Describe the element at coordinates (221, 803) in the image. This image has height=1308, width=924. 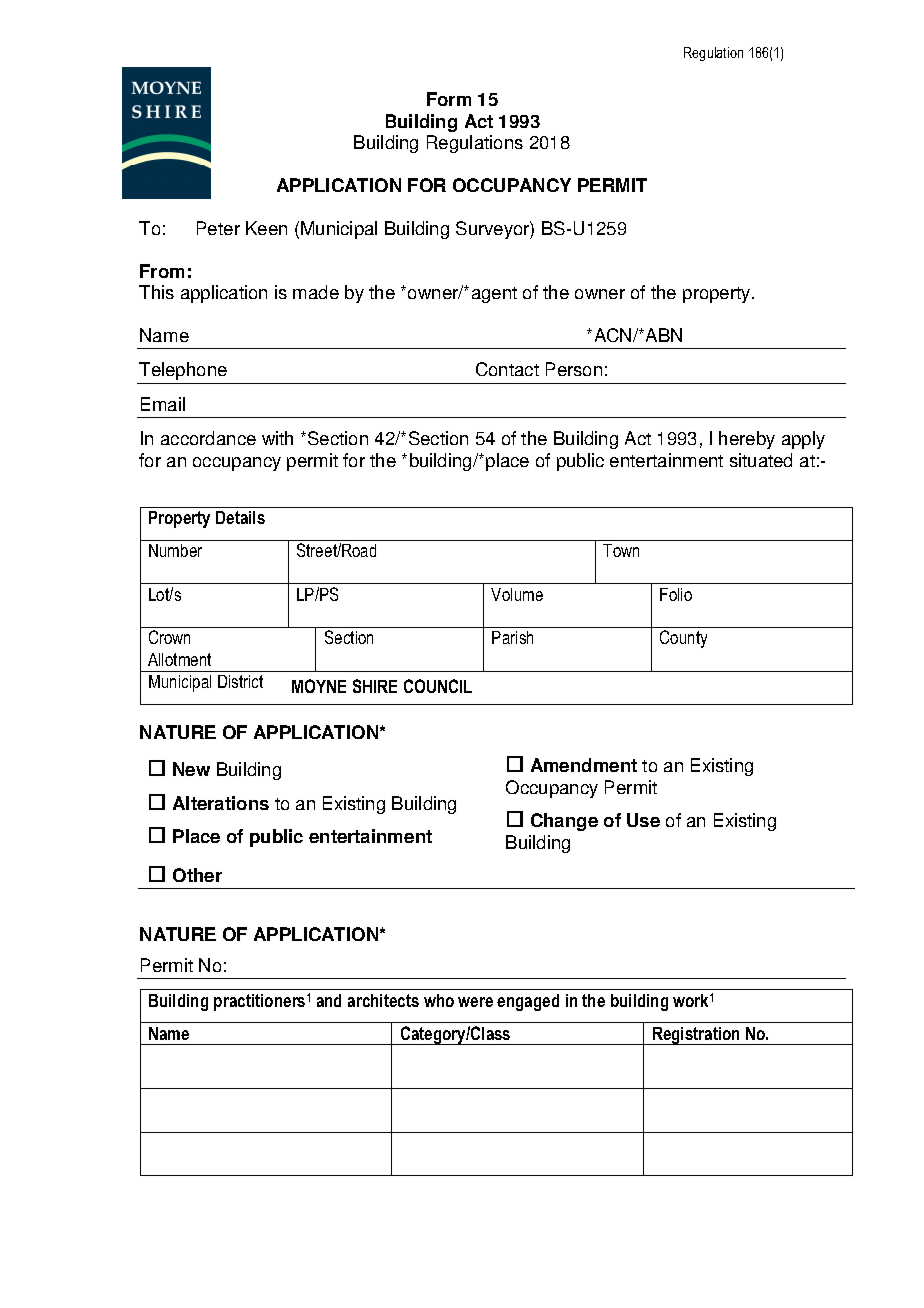
I see `Alterations` at that location.
